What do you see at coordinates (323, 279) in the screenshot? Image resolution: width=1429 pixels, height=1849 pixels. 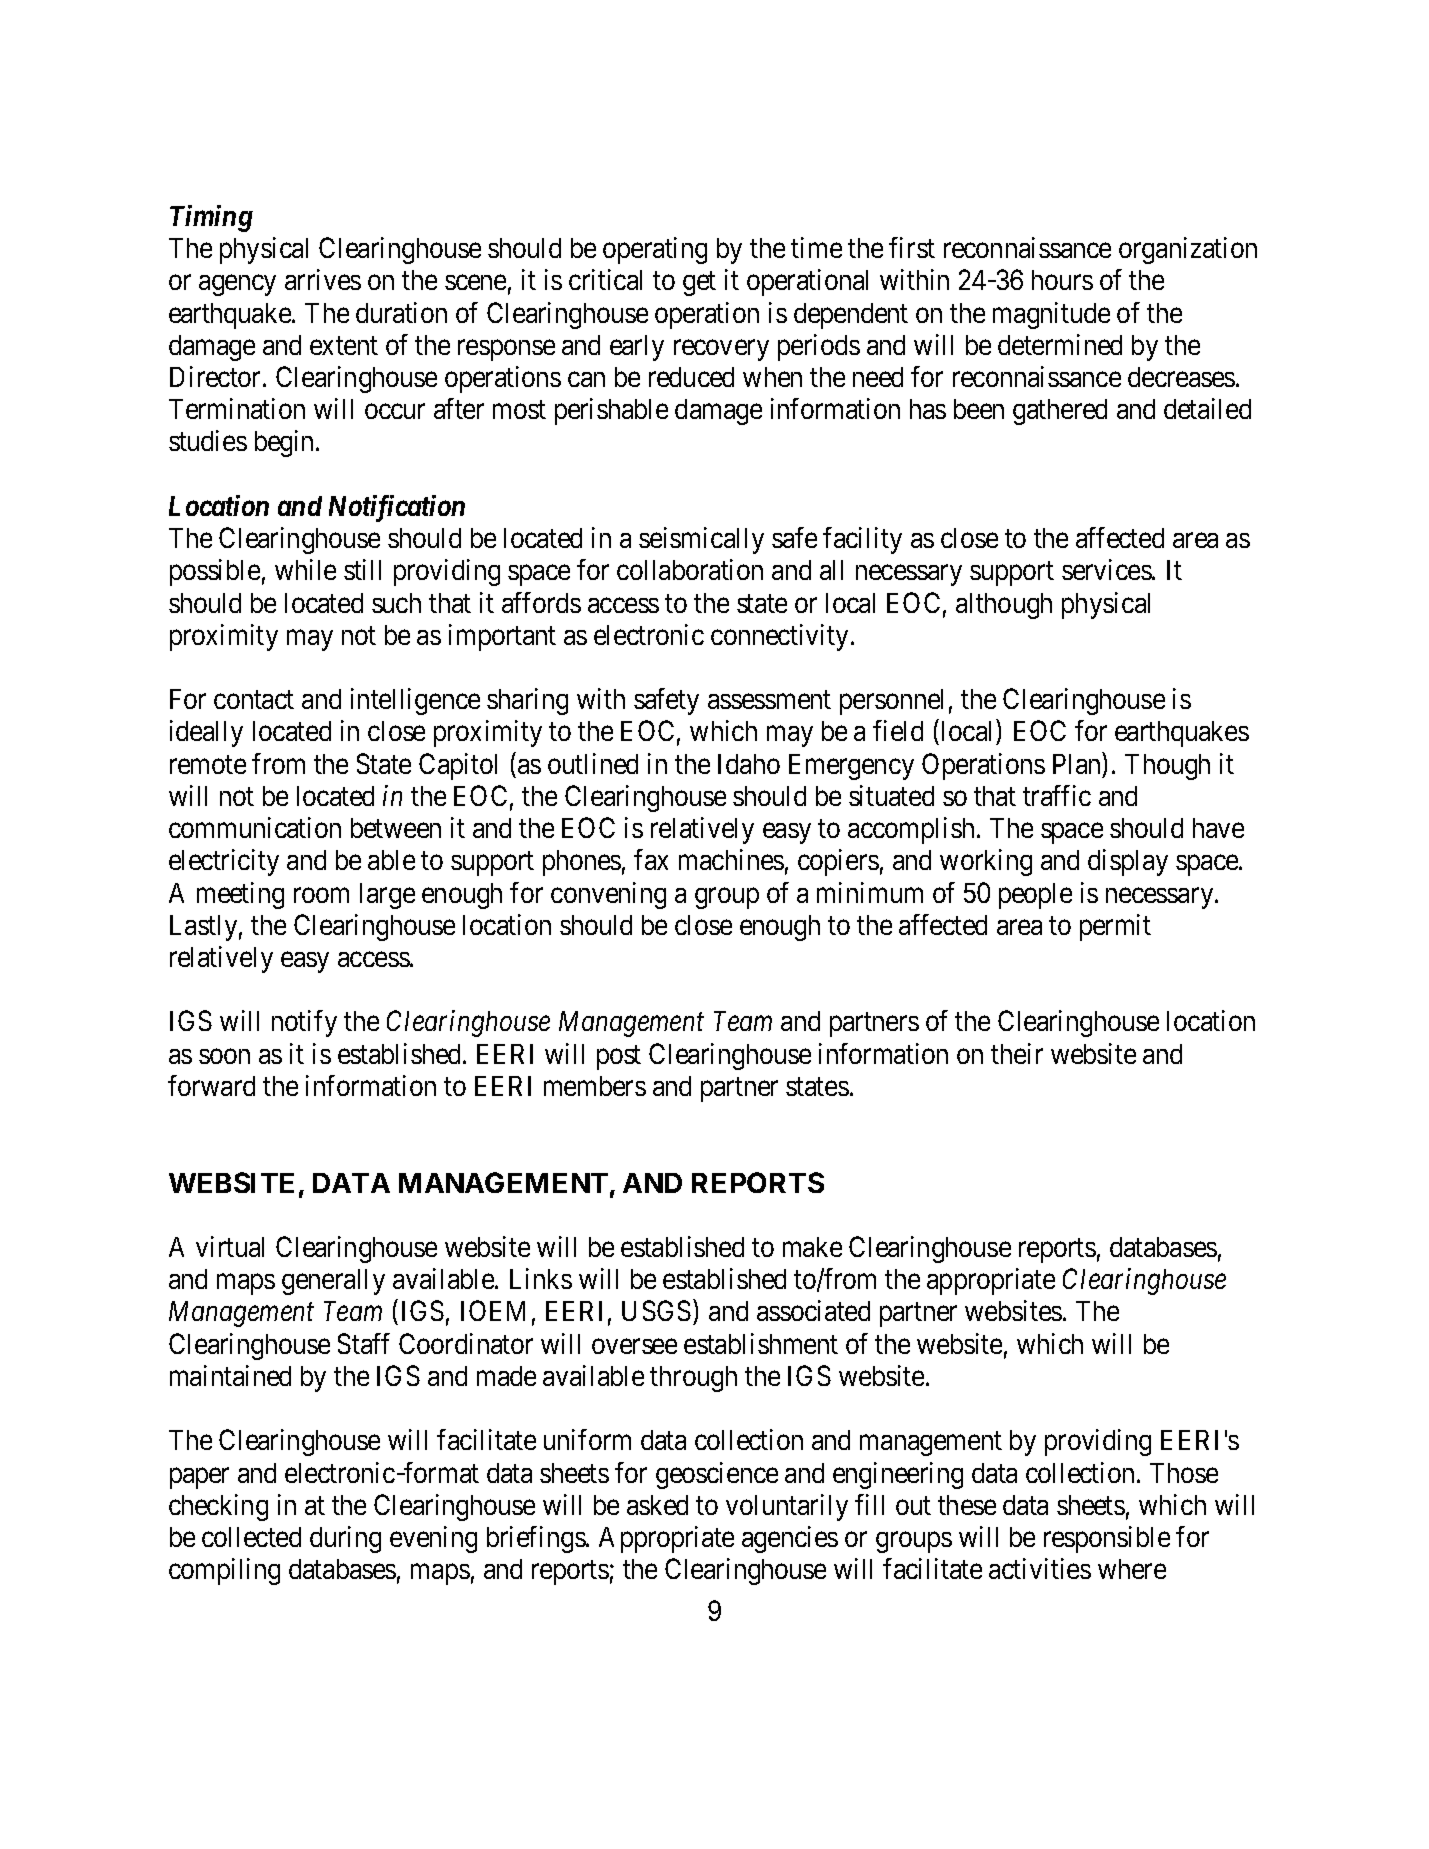 I see `arrives` at bounding box center [323, 279].
